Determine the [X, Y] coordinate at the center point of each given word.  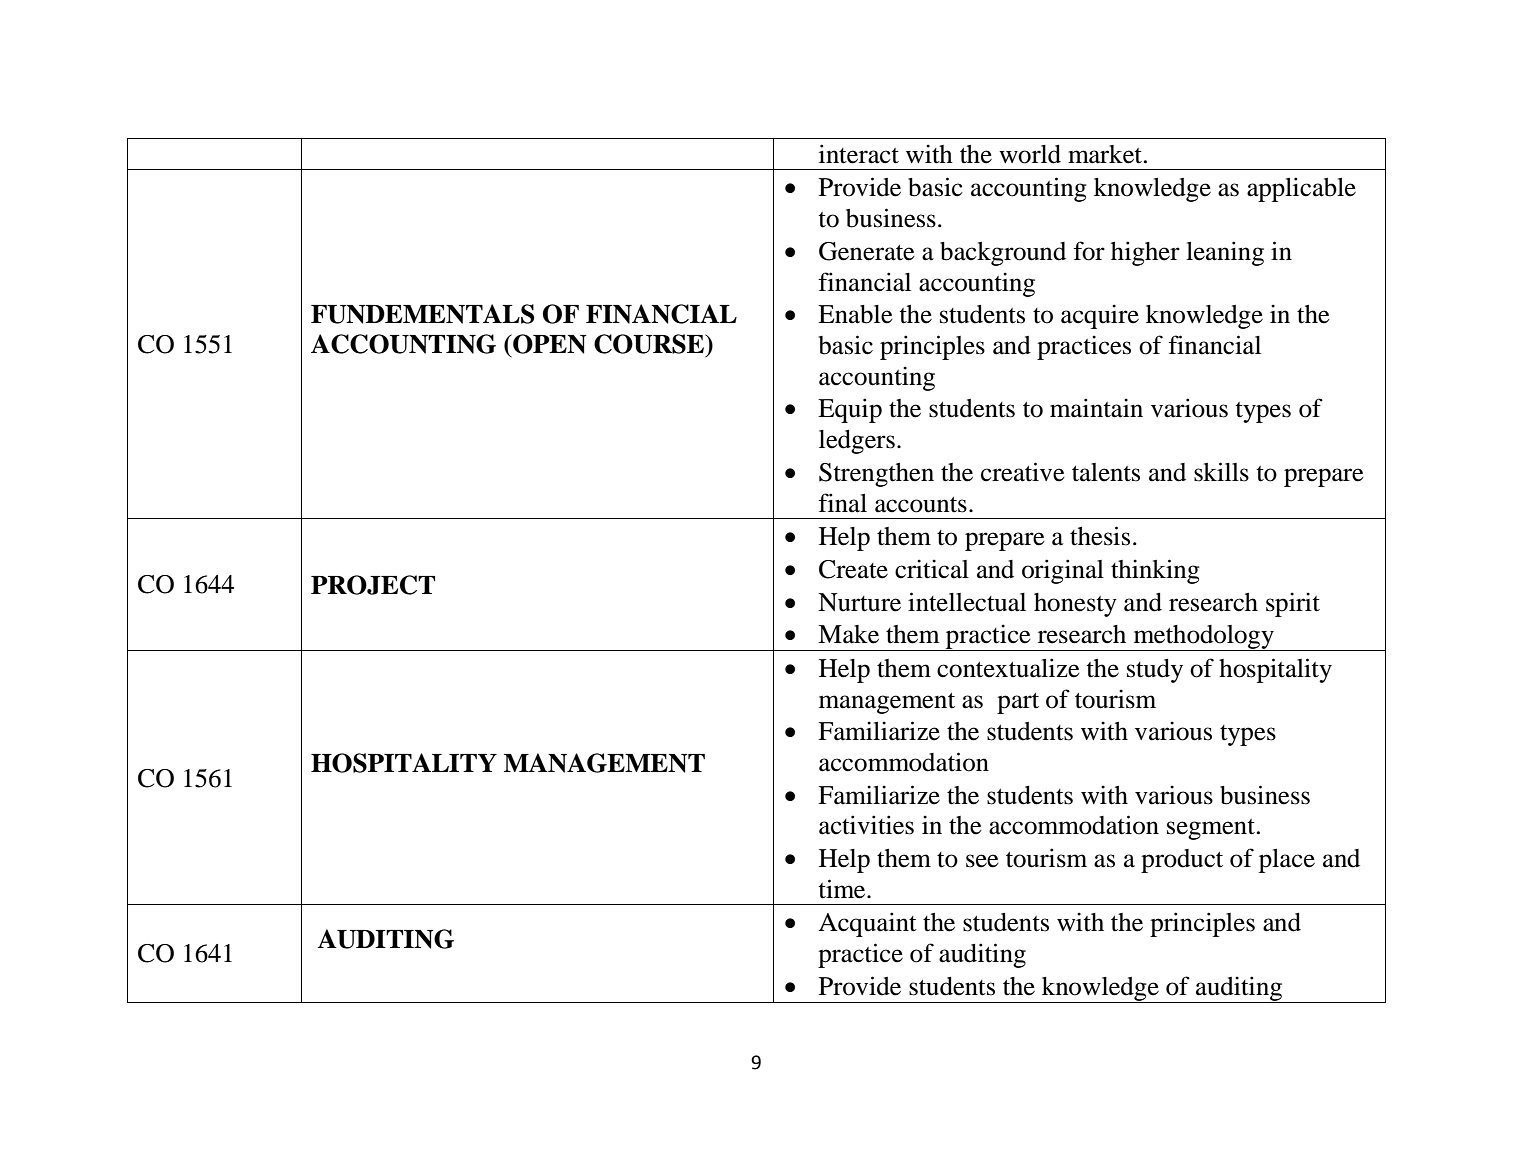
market [1106, 154]
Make [848, 634]
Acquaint [867, 924]
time [843, 889]
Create [853, 569]
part [1018, 703]
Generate [867, 251]
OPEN [549, 344]
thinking [1155, 571]
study [1155, 671]
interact [859, 154]
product [1182, 861]
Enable [855, 314]
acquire [1100, 316]
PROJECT [373, 585]
